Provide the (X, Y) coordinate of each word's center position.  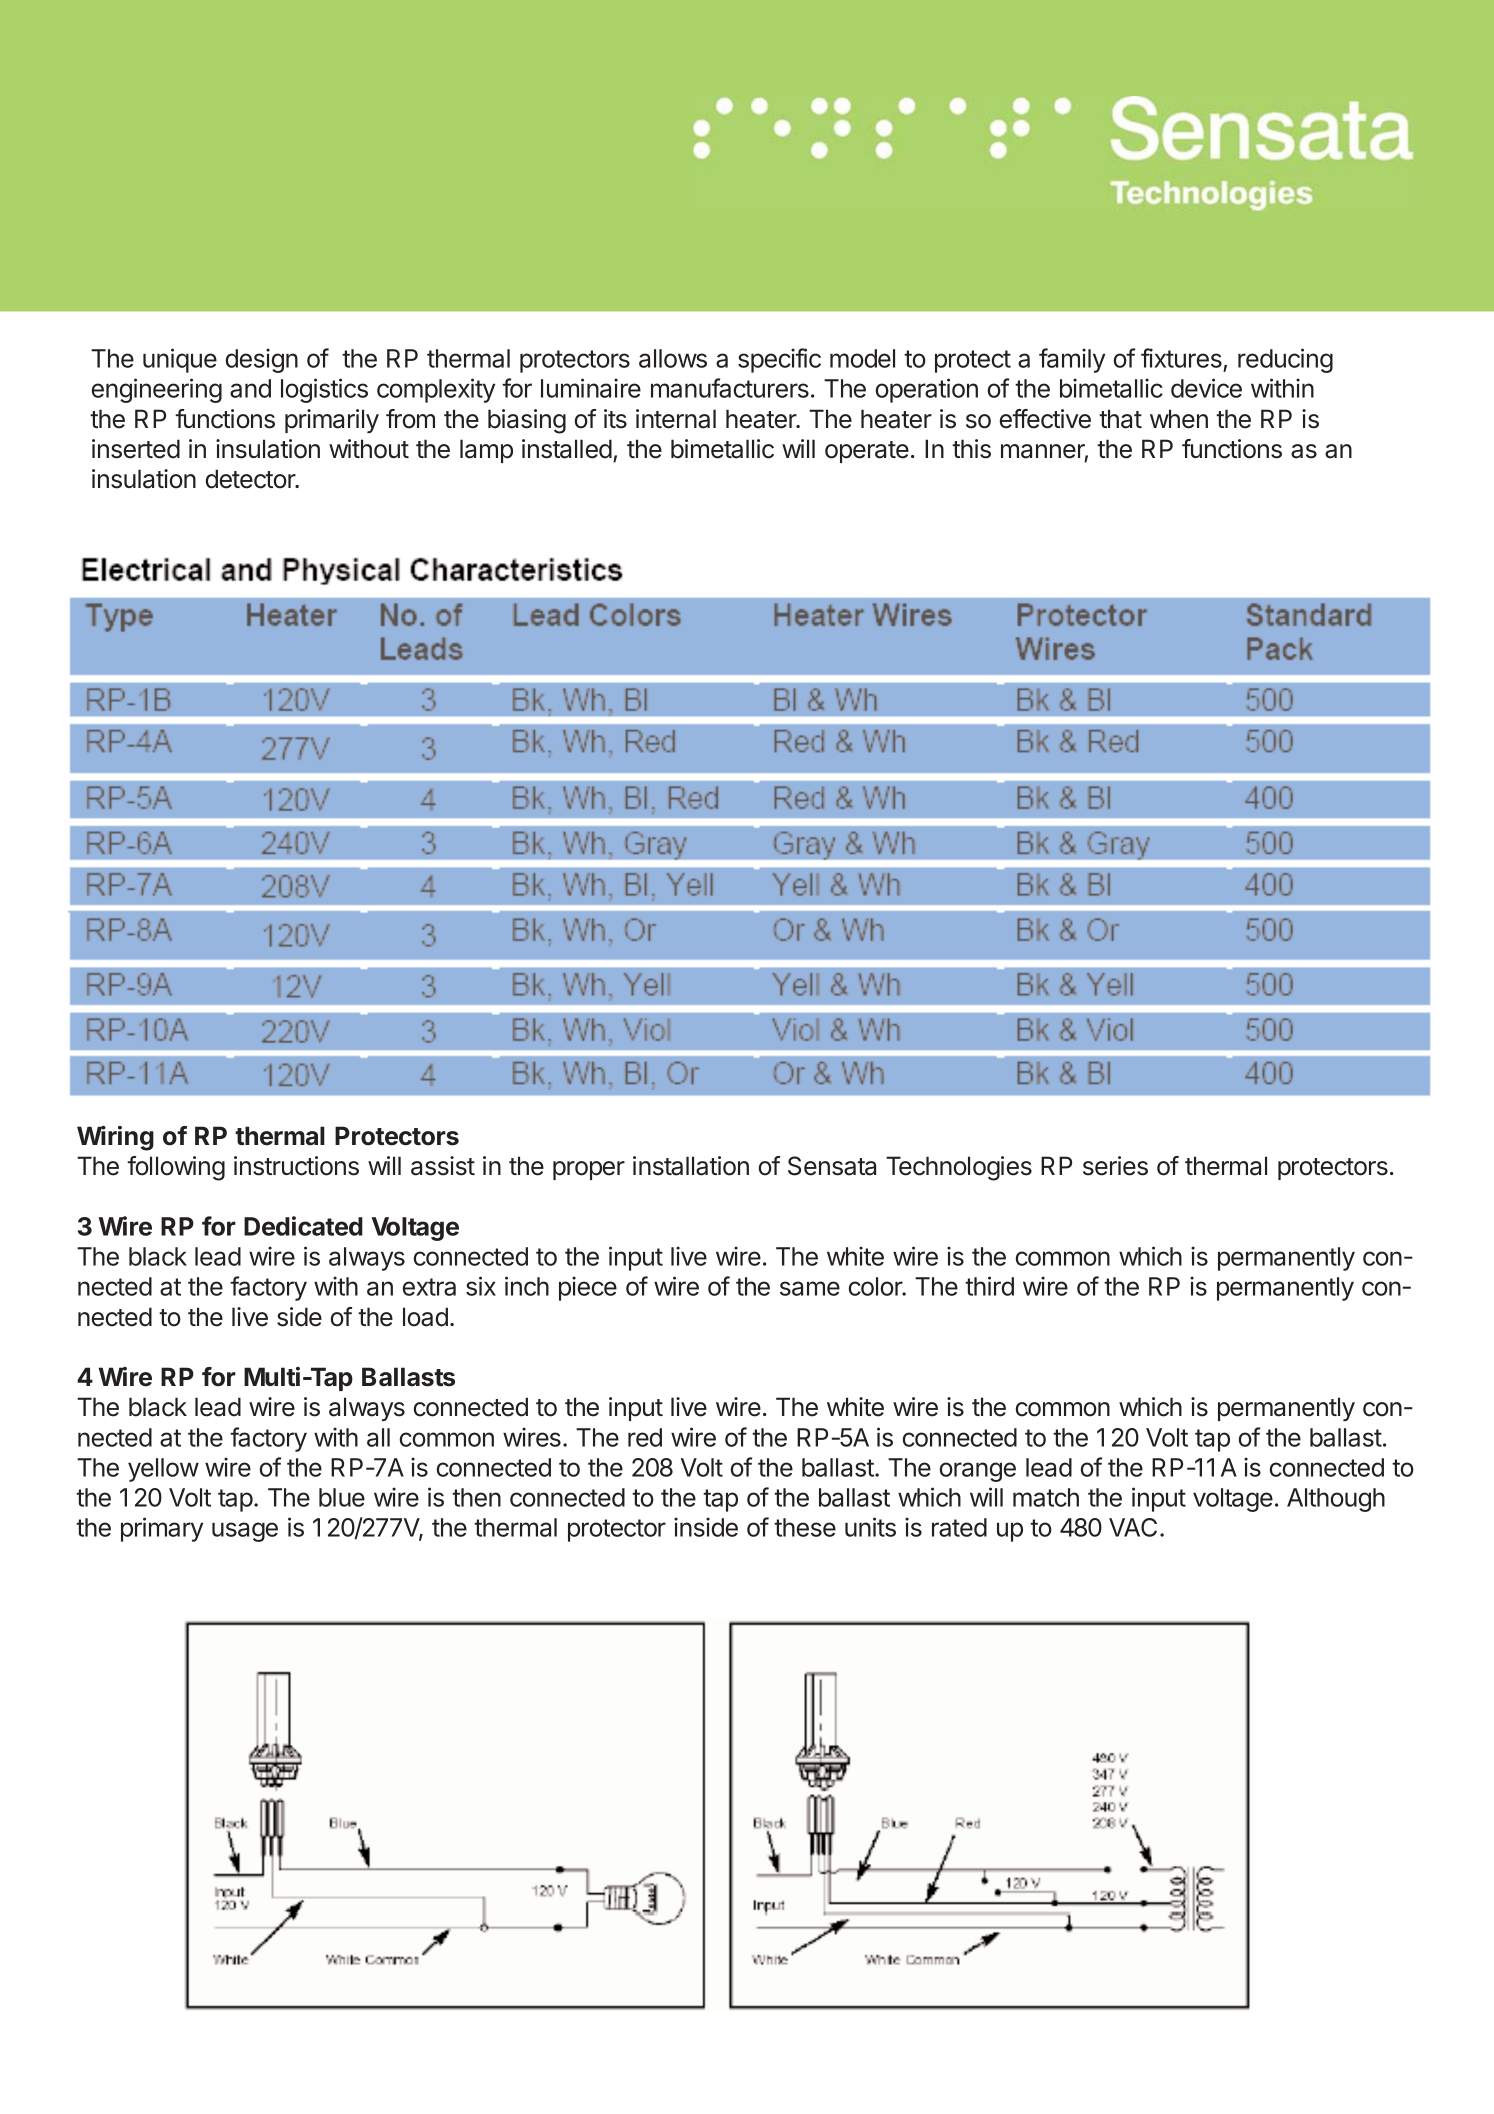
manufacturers (730, 388)
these (805, 1527)
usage (245, 1532)
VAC (1133, 1527)
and (250, 388)
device (1206, 388)
